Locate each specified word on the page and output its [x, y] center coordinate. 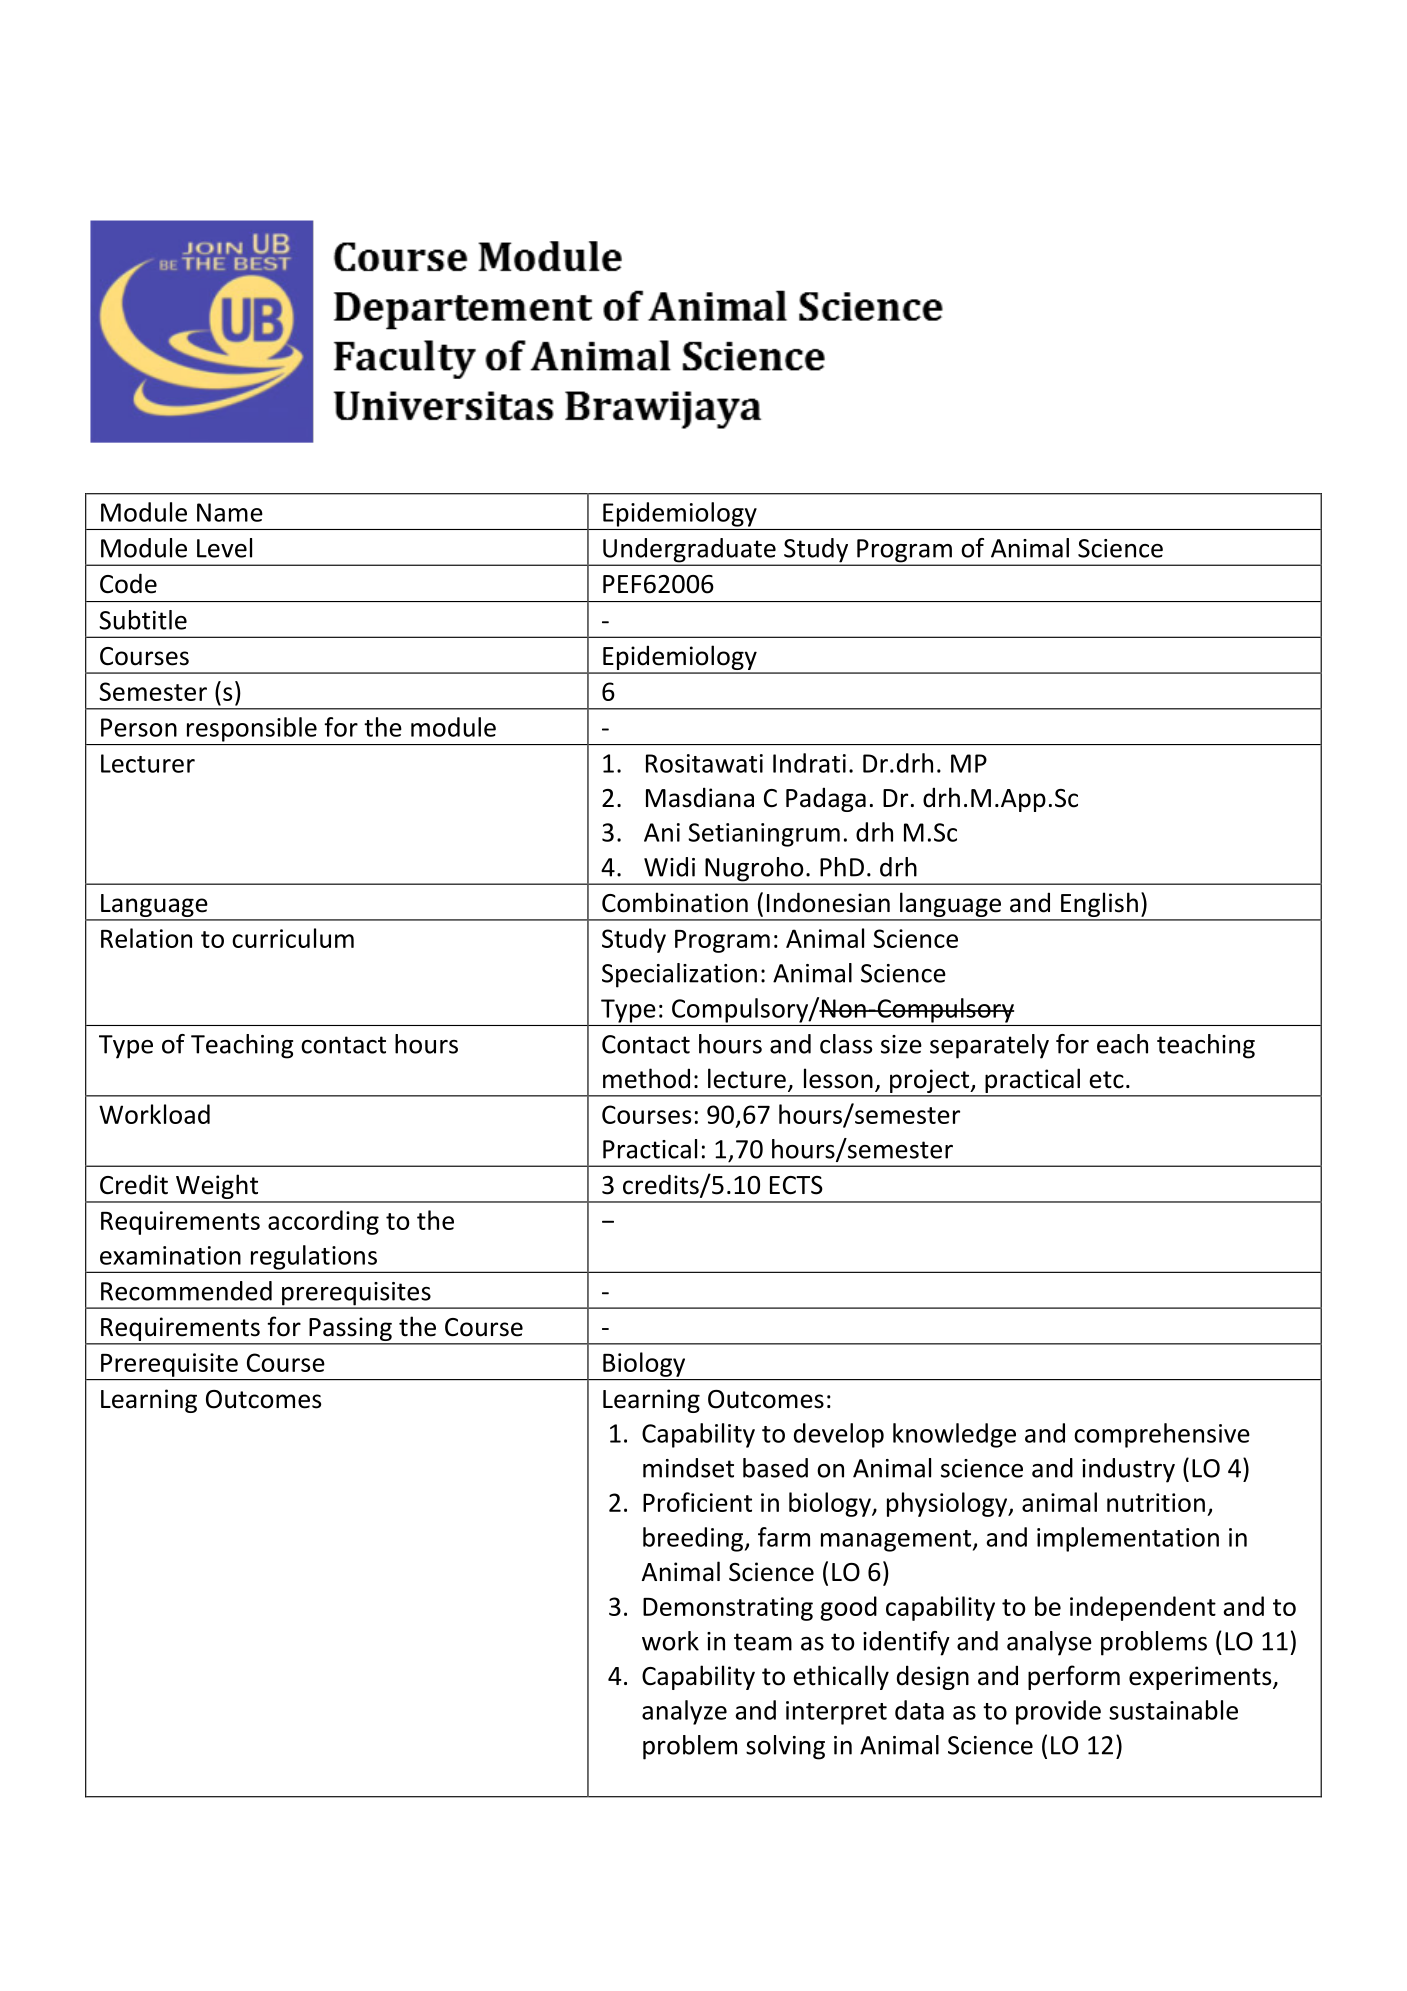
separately [989, 1046]
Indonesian [828, 902]
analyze [684, 1712]
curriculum [293, 938]
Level [224, 548]
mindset [688, 1468]
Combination [675, 902]
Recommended [186, 1291]
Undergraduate [689, 551]
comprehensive [1162, 1435]
